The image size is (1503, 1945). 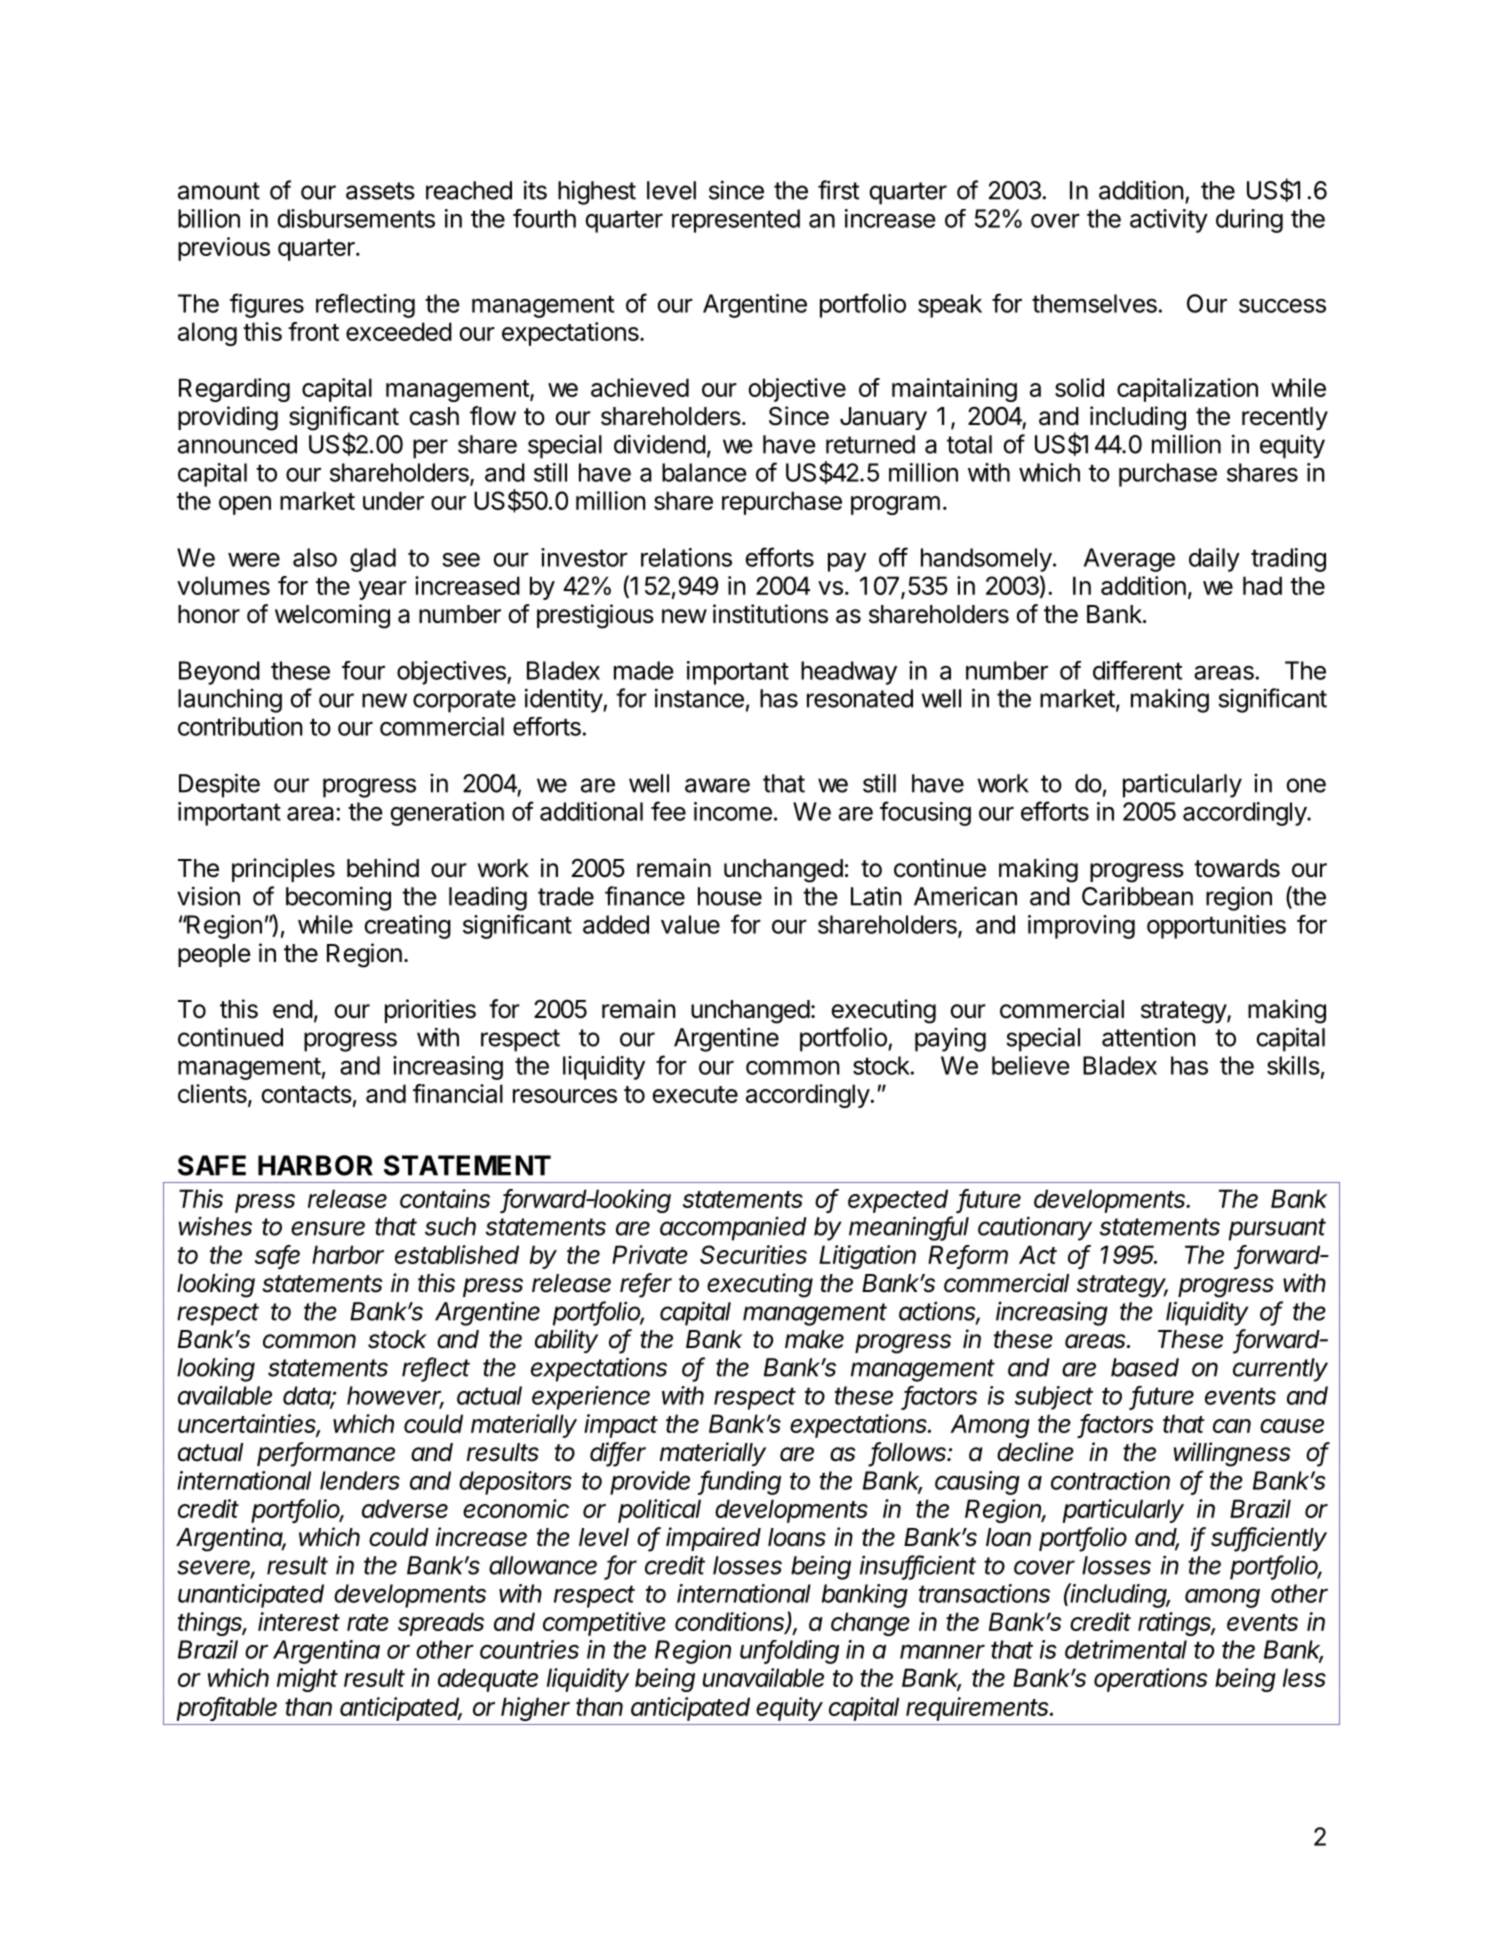 I want to click on might, so click(x=307, y=1680).
